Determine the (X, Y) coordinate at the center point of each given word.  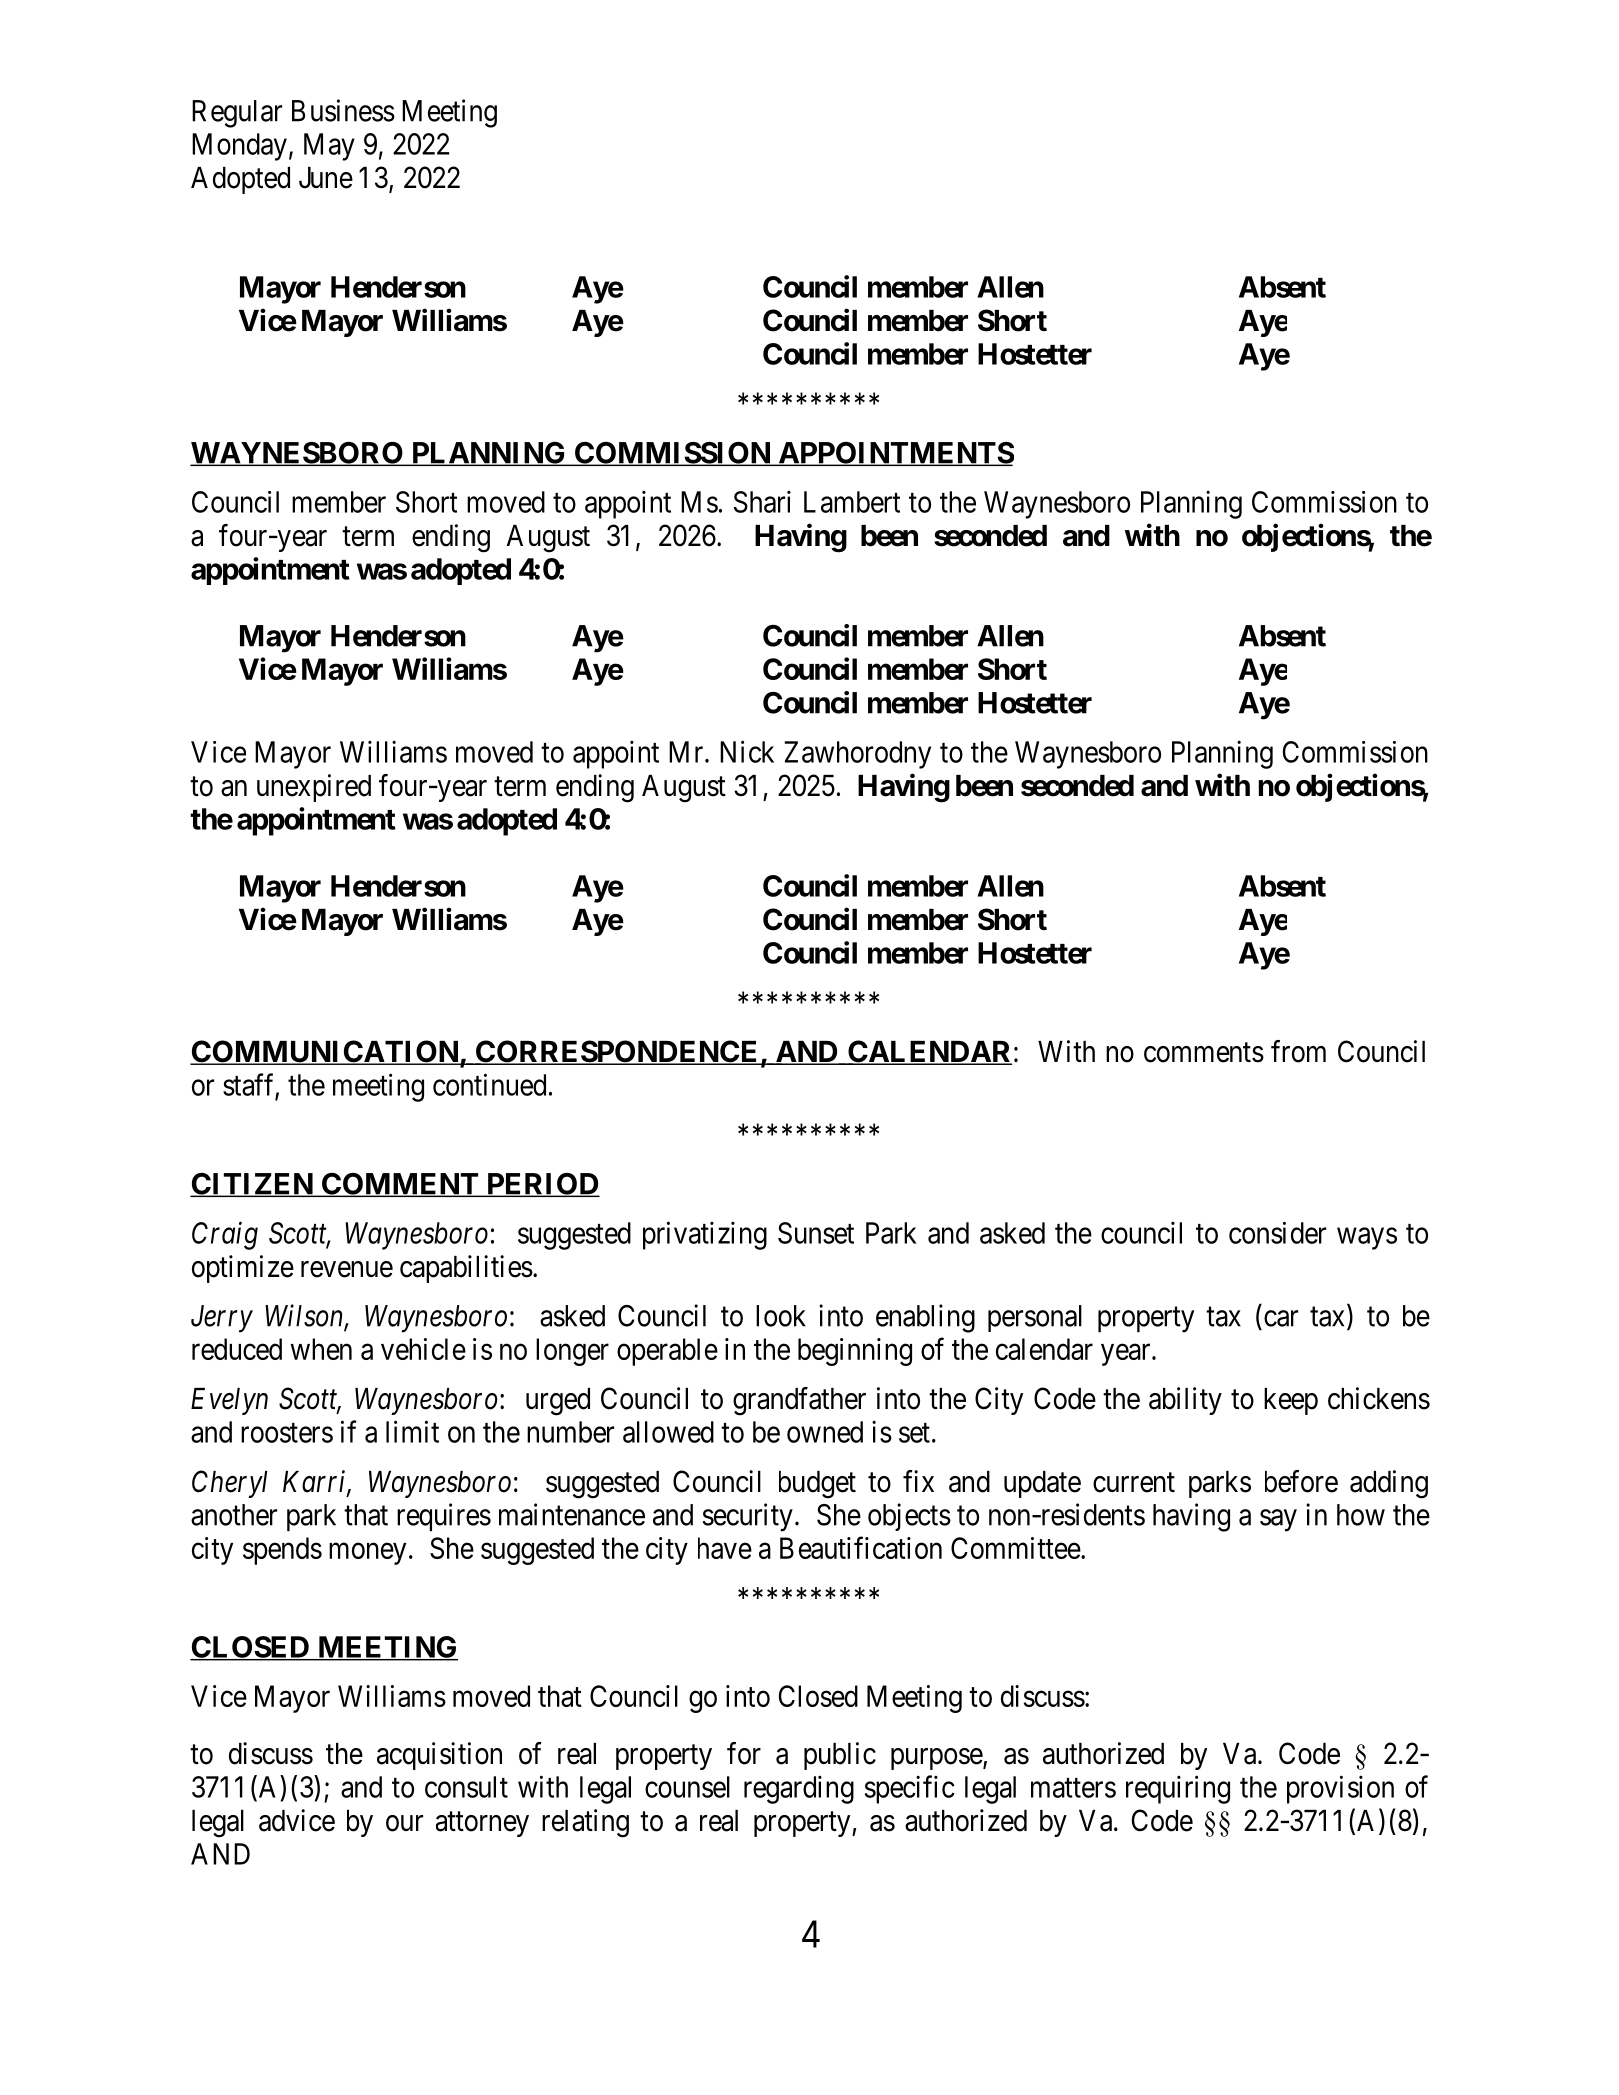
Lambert (852, 502)
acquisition (439, 1756)
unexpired (314, 788)
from (1298, 1051)
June (326, 178)
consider (1277, 1233)
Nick (747, 751)
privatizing (705, 1235)
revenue (347, 1269)
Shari (762, 502)
